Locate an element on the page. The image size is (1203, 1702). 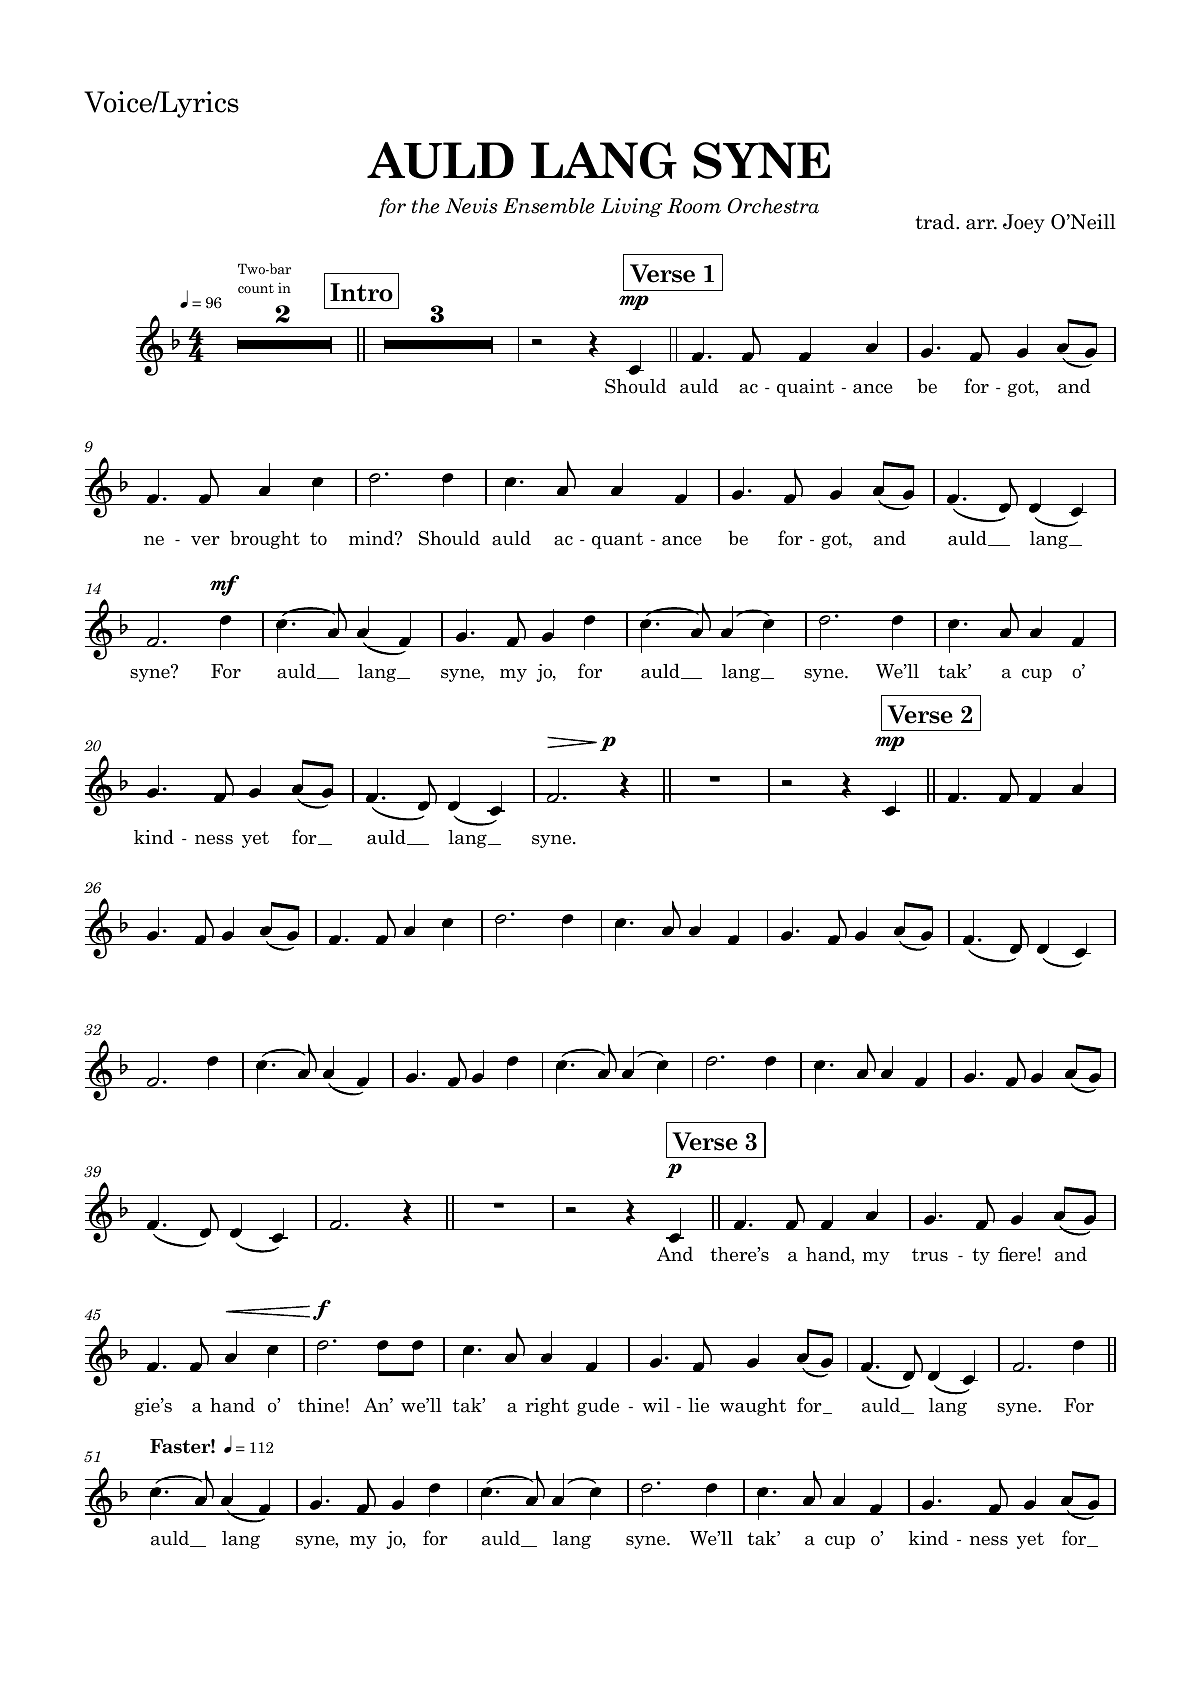
trus is located at coordinates (930, 1255).
